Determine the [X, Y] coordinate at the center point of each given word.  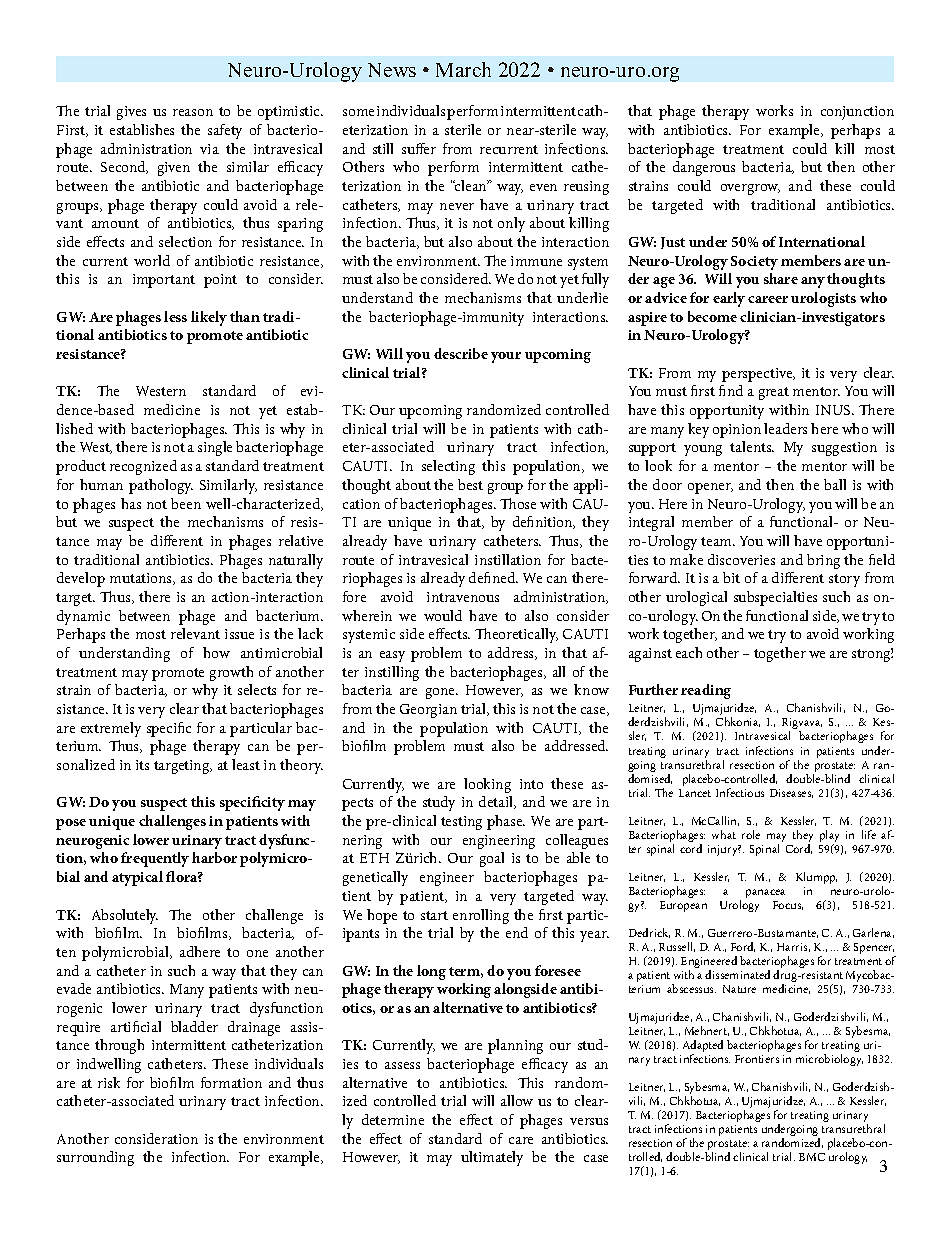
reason [193, 112]
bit [731, 577]
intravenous [463, 597]
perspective [758, 375]
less [175, 316]
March [463, 69]
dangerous [704, 168]
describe [461, 353]
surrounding [95, 1158]
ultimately [492, 1158]
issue [239, 634]
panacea [765, 893]
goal [492, 859]
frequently [155, 859]
